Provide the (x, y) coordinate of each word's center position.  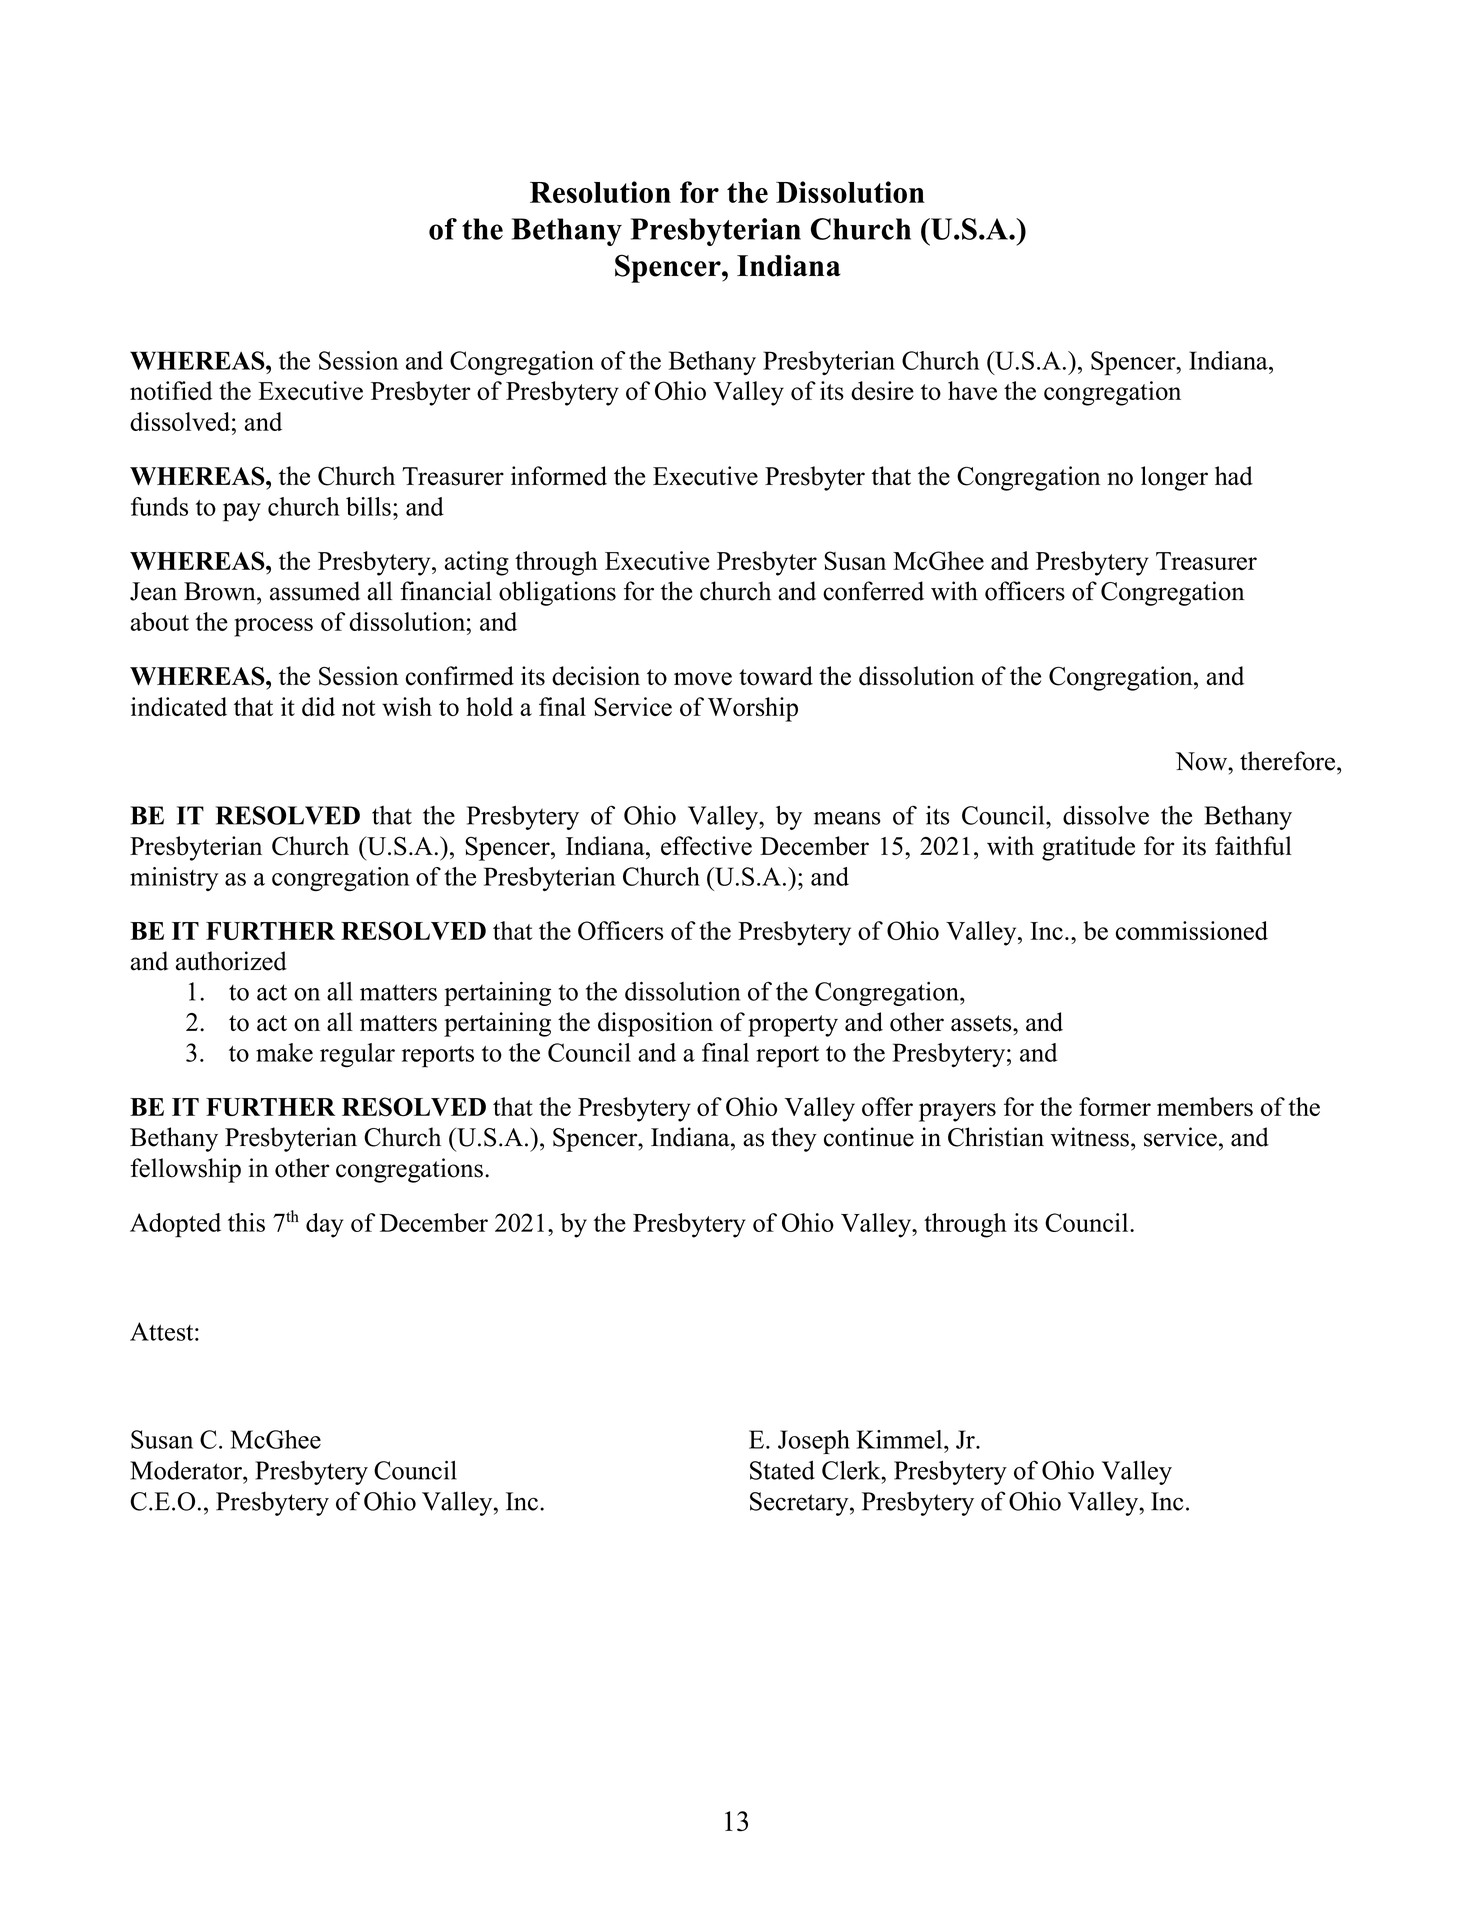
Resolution (600, 192)
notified (171, 390)
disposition (655, 1024)
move (703, 679)
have (972, 390)
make (284, 1052)
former (1115, 1106)
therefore (1287, 761)
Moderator (187, 1470)
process (273, 627)
